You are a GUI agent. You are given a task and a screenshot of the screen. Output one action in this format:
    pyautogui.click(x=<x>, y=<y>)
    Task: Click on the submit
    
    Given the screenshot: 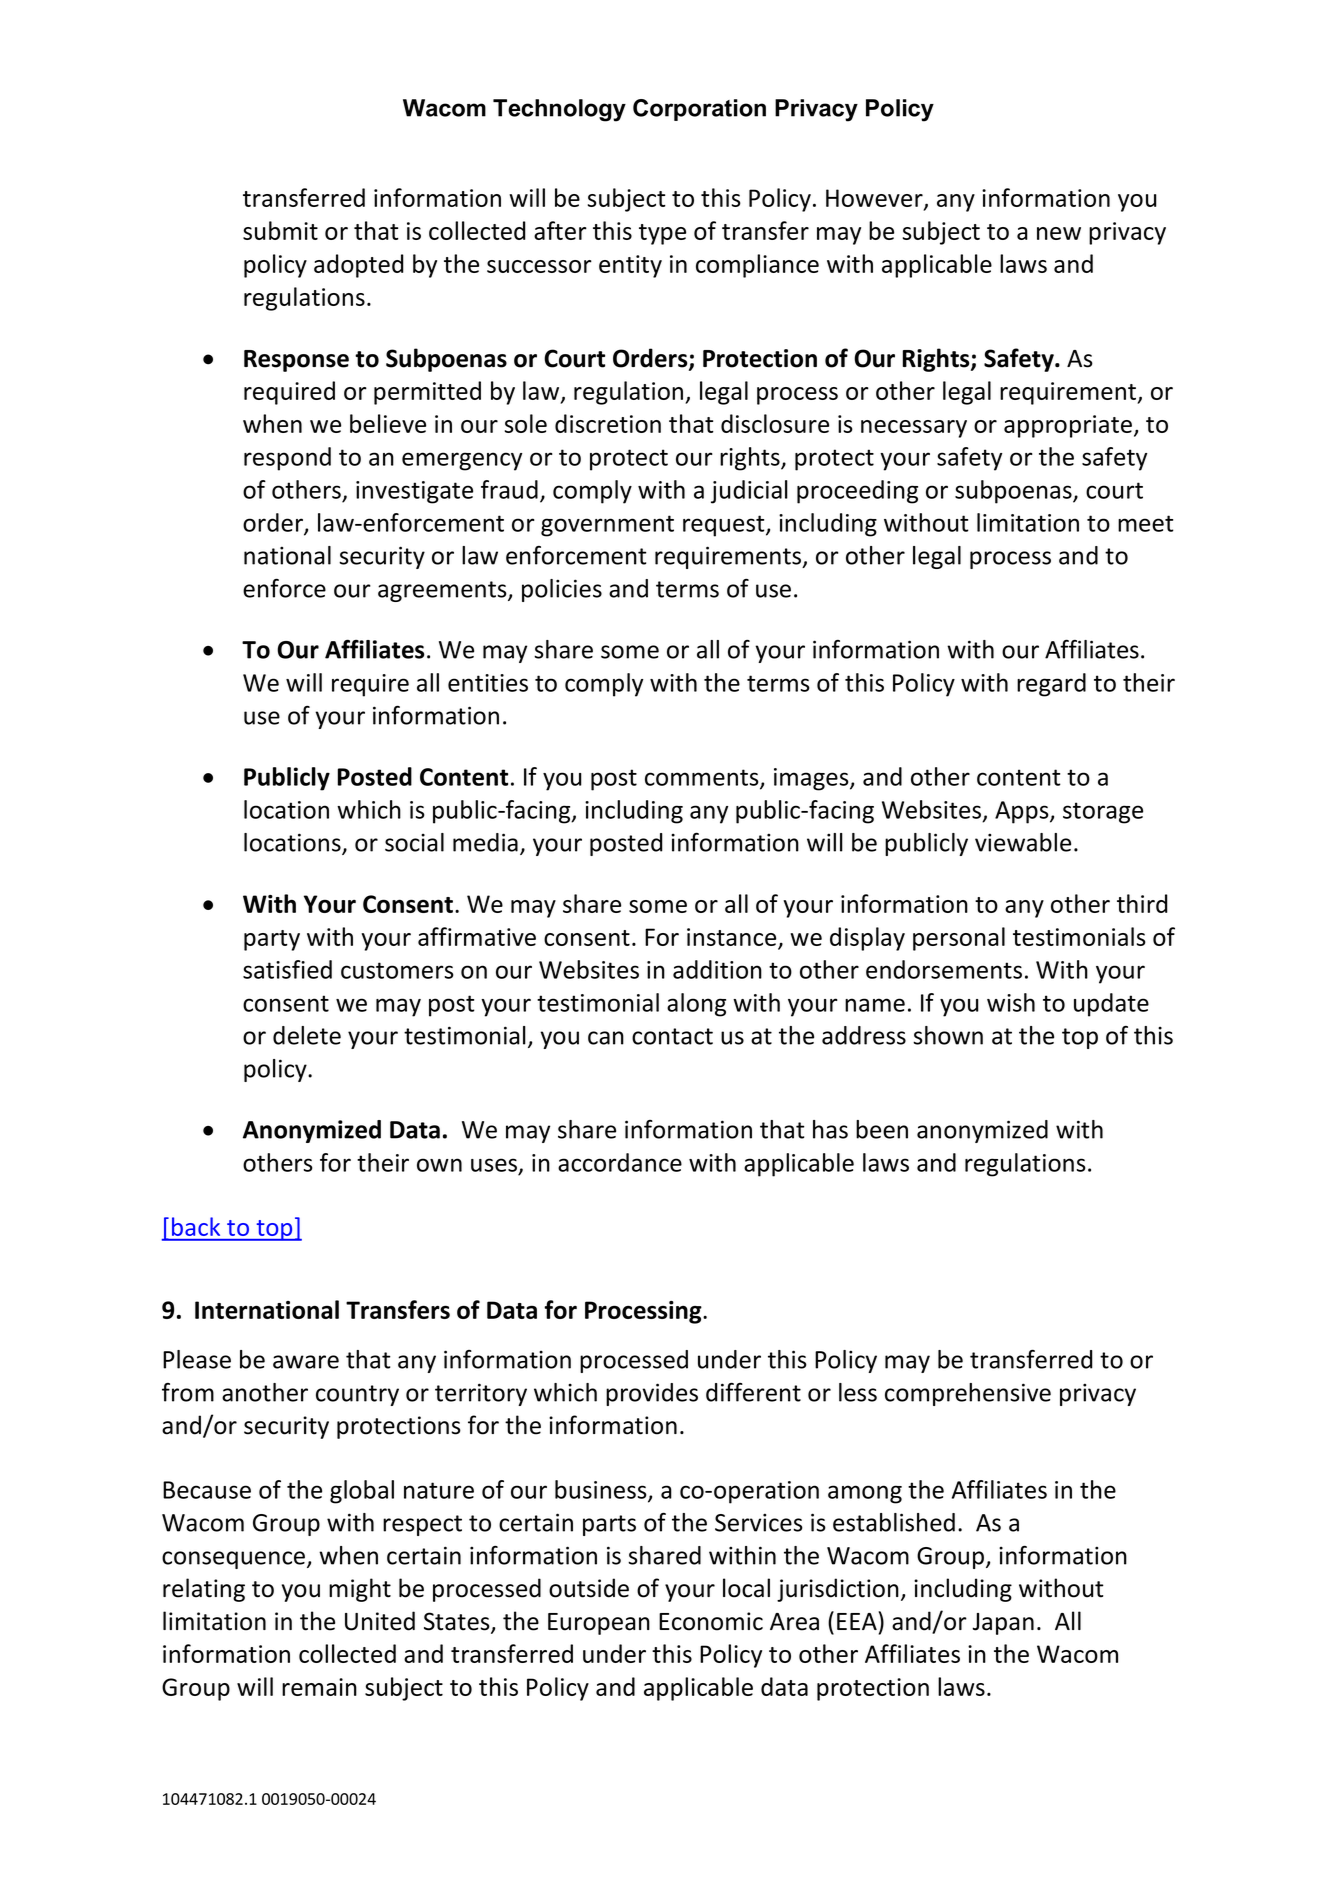 What is the action you would take?
    pyautogui.click(x=280, y=230)
